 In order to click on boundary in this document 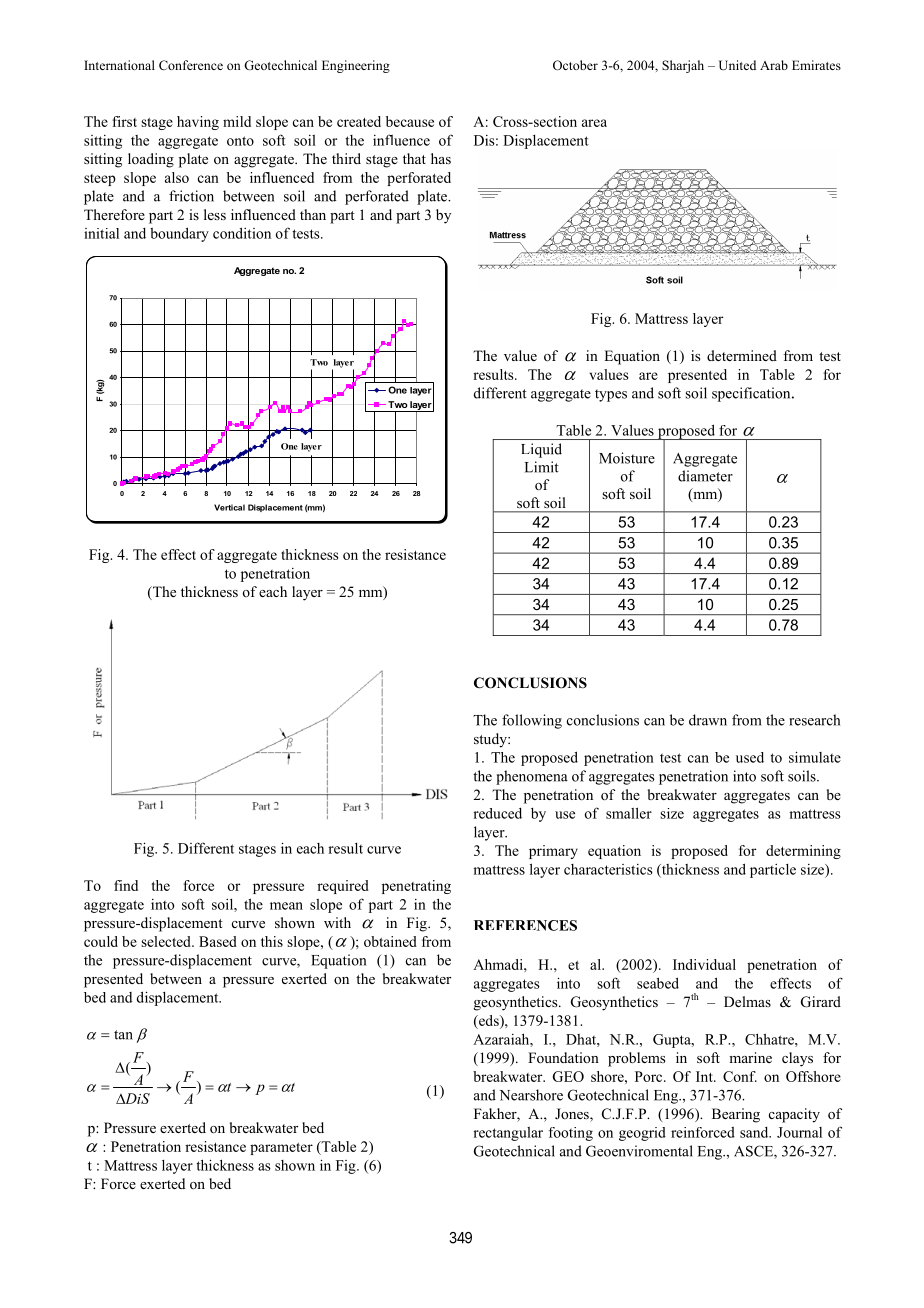, I will do `click(179, 234)`.
